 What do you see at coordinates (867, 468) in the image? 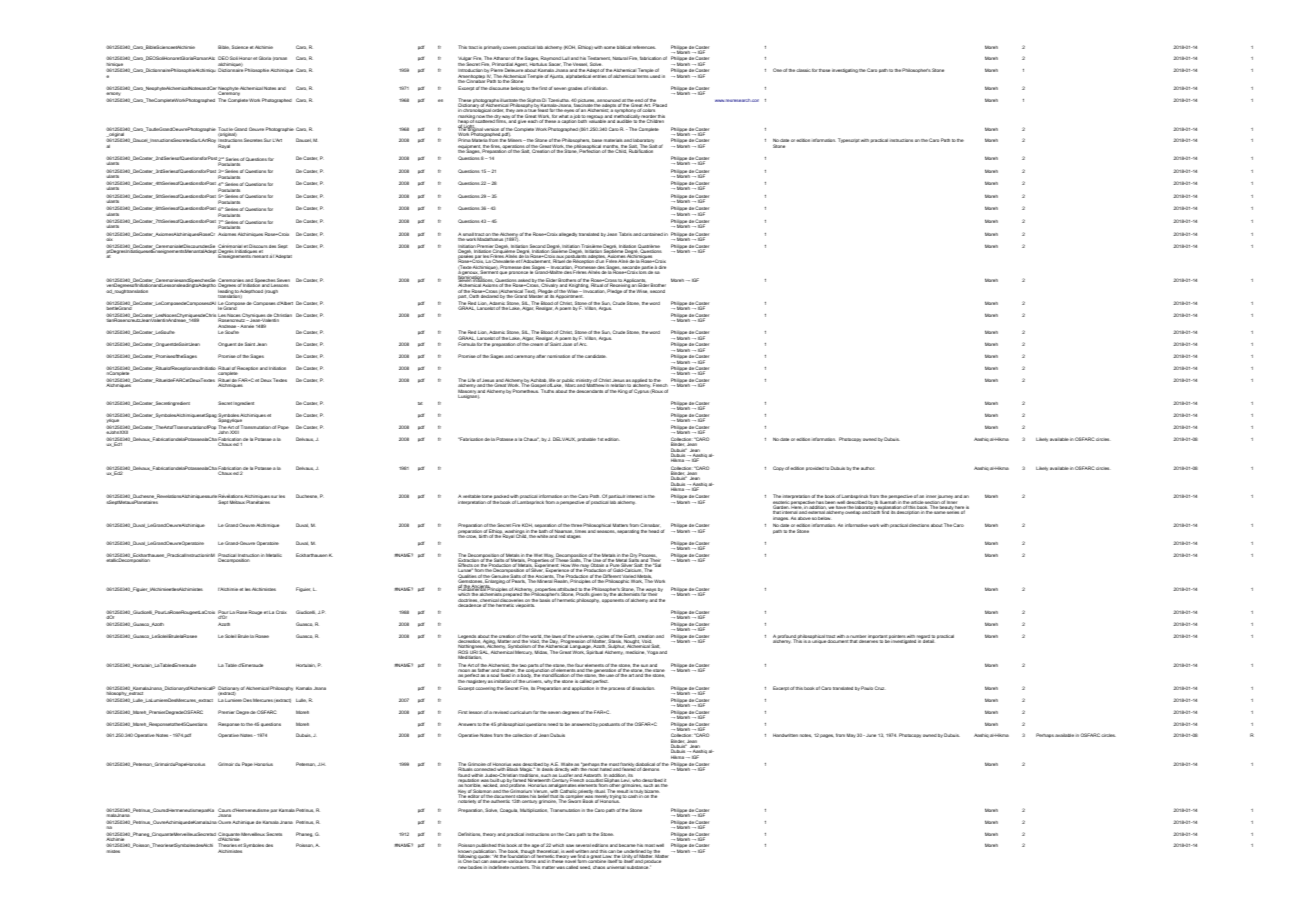
I see `author` at bounding box center [867, 468].
